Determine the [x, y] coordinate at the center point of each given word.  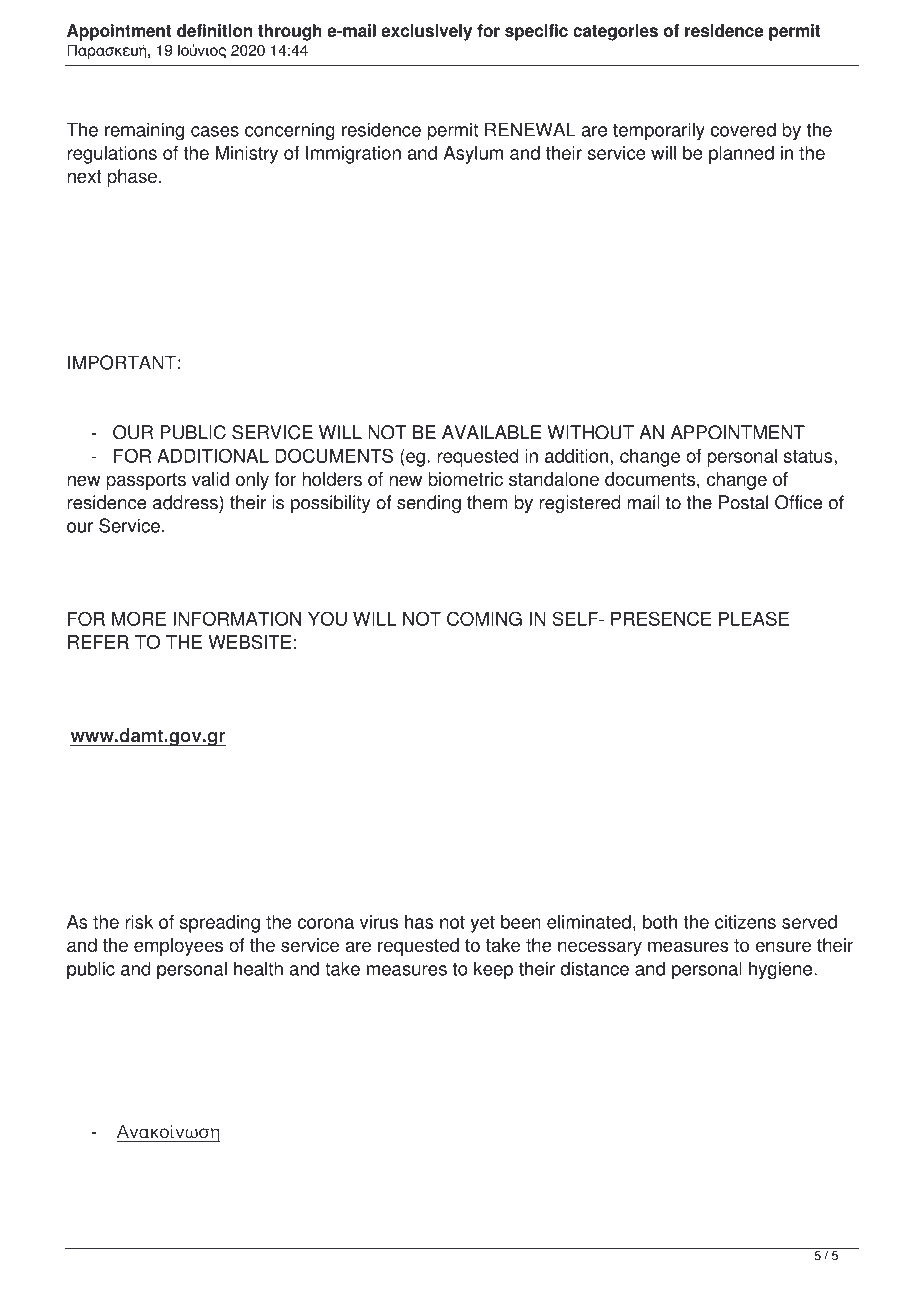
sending [429, 504]
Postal [743, 502]
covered [743, 129]
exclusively [426, 32]
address [186, 502]
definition [214, 30]
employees [178, 947]
